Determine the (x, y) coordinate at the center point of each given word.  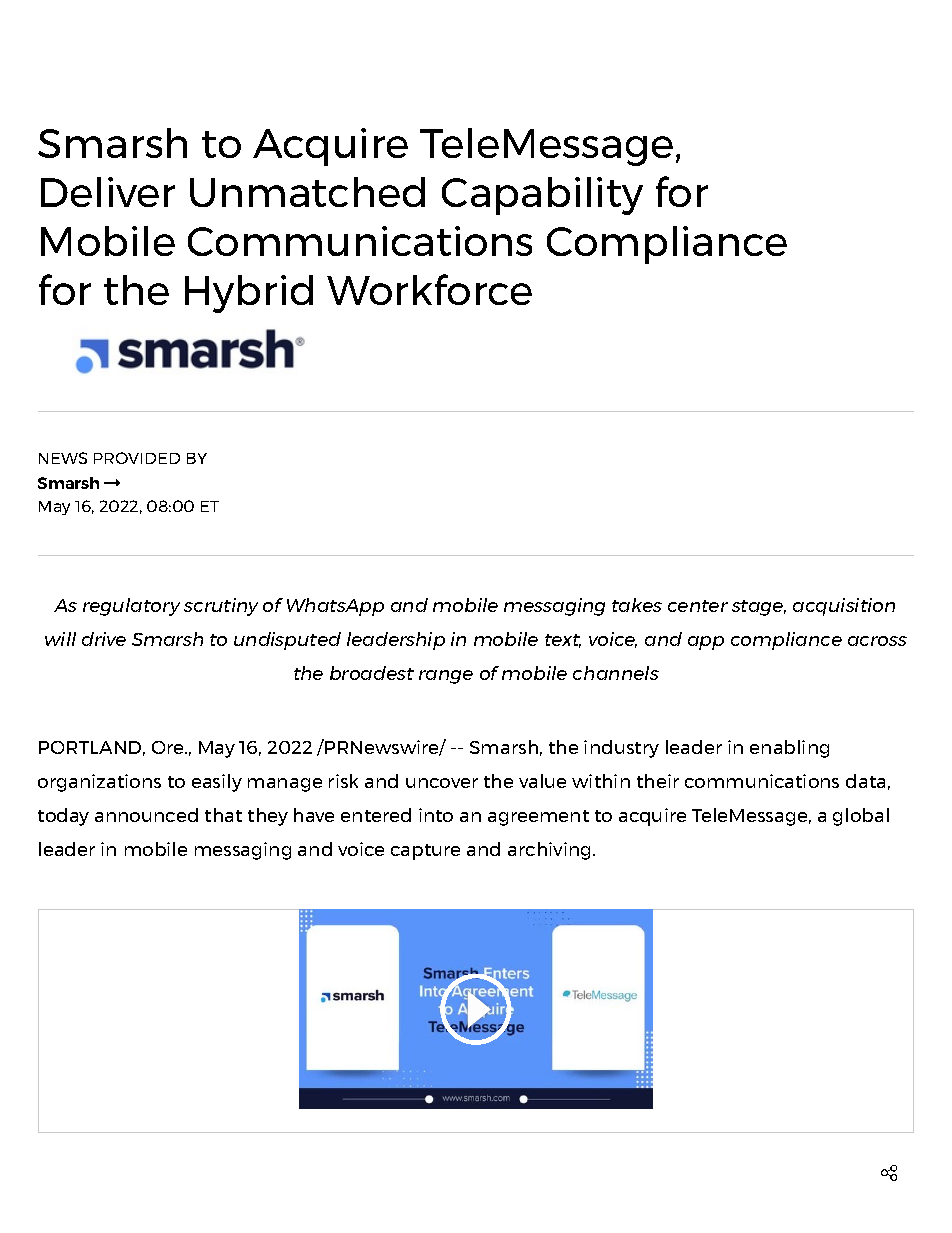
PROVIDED (137, 458)
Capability (542, 196)
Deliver (108, 192)
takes (637, 605)
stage (759, 608)
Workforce (429, 289)
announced (146, 815)
